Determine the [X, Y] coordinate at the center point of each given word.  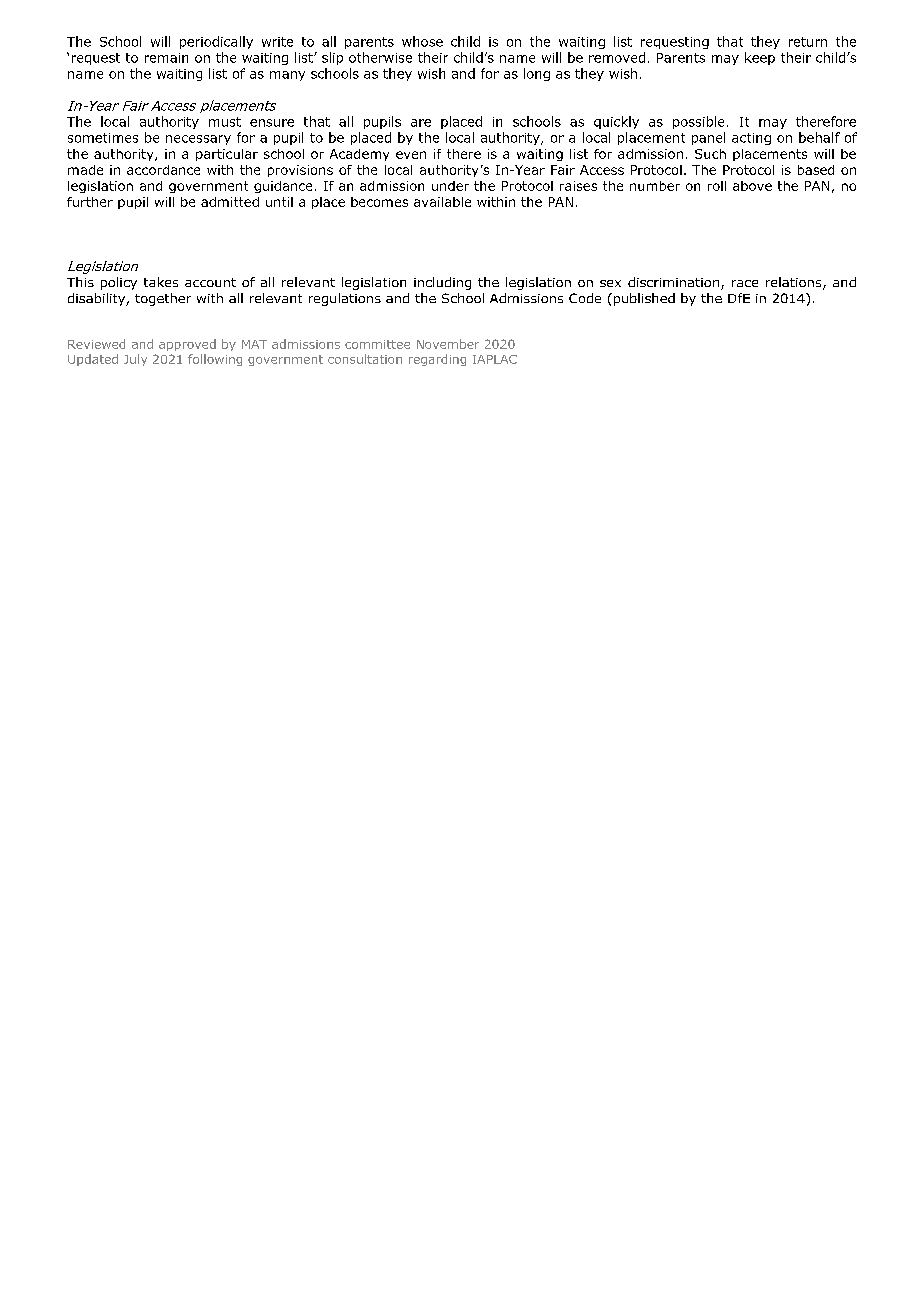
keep [760, 58]
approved [187, 345]
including [442, 283]
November [448, 344]
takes [161, 282]
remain [166, 58]
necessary [198, 140]
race [745, 283]
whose [422, 41]
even [411, 155]
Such [710, 154]
